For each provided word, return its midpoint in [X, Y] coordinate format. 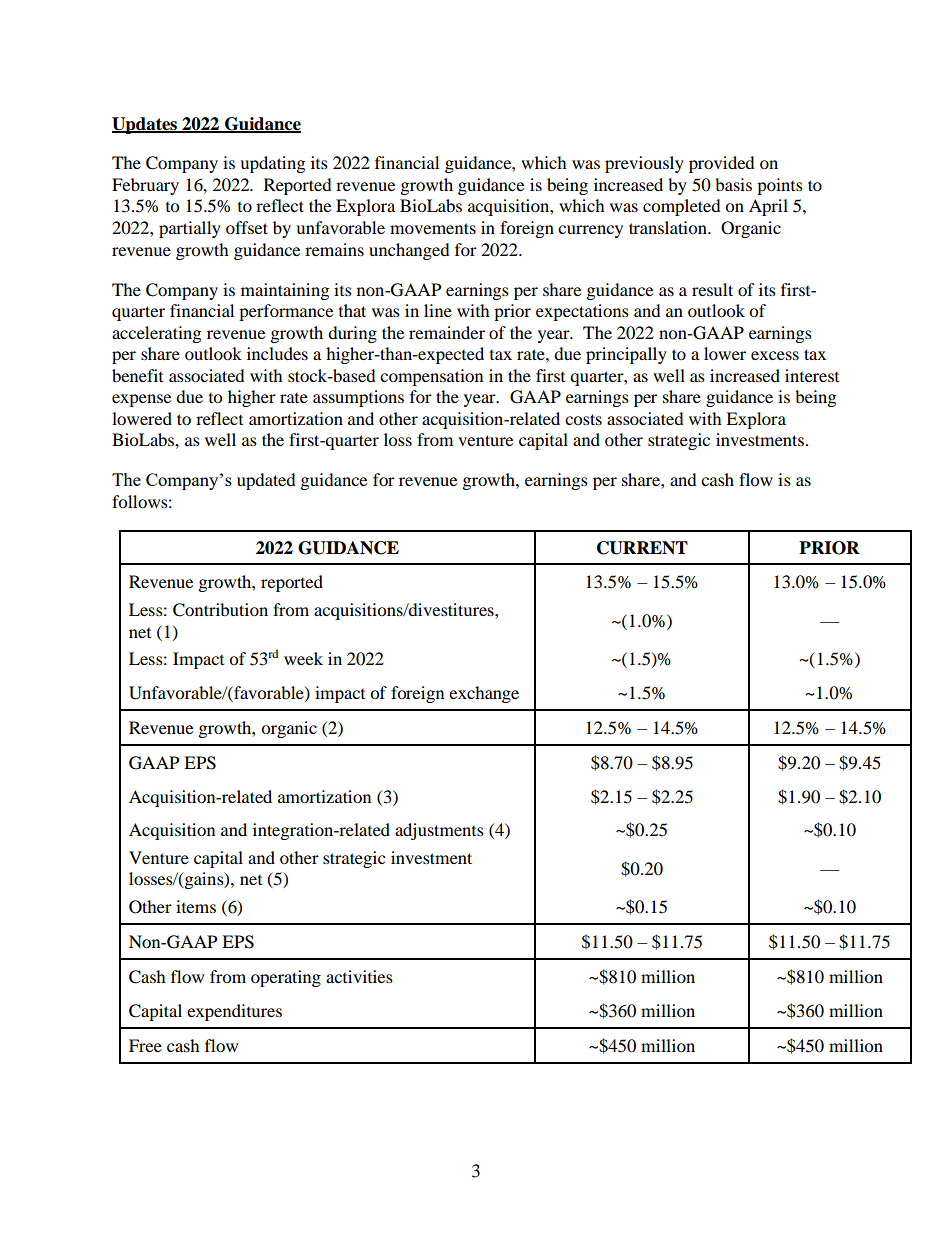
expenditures [234, 1012]
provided [722, 164]
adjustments [439, 831]
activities [359, 976]
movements [433, 228]
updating [272, 164]
